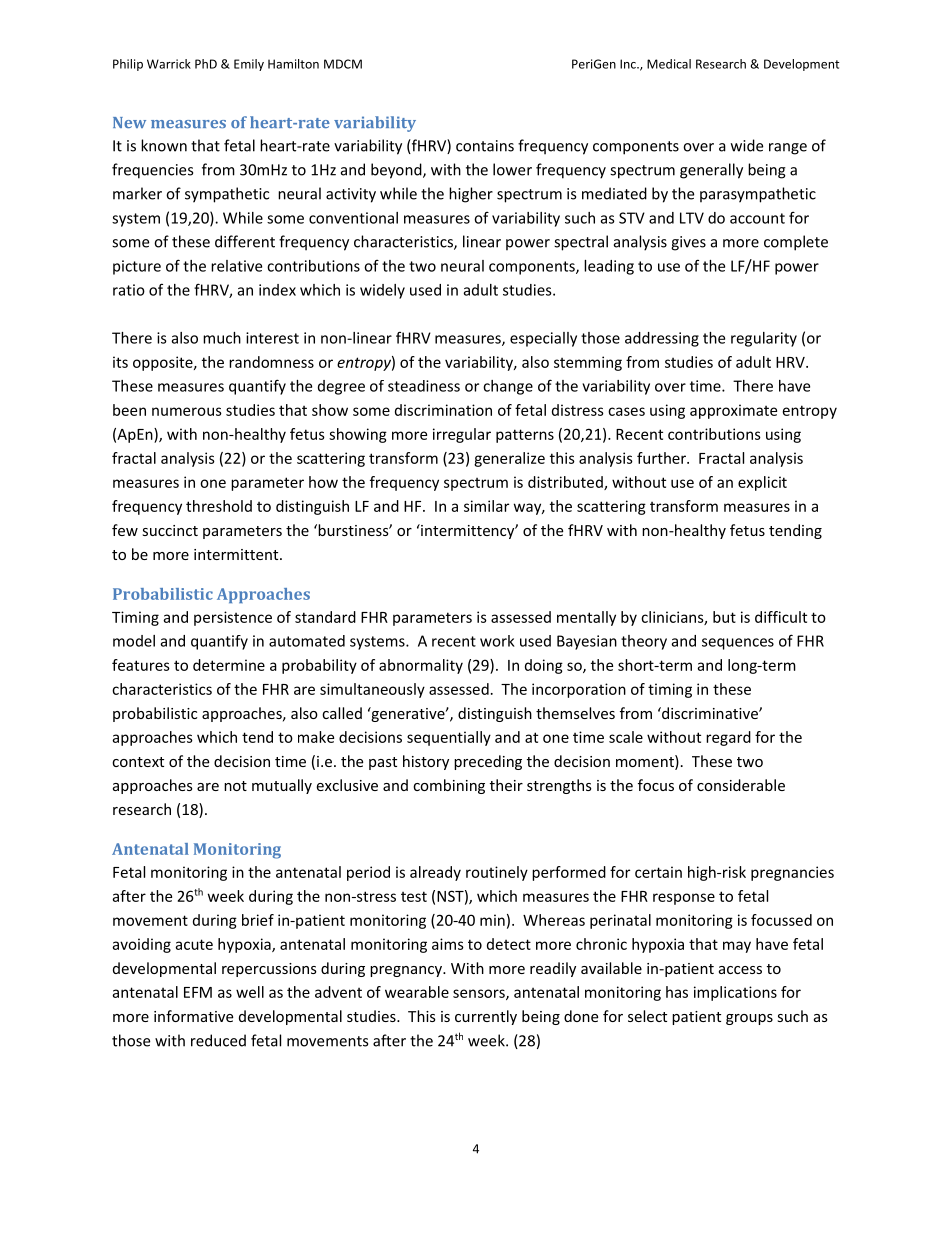 The height and width of the image is (1233, 952). I want to click on informative, so click(193, 1016).
